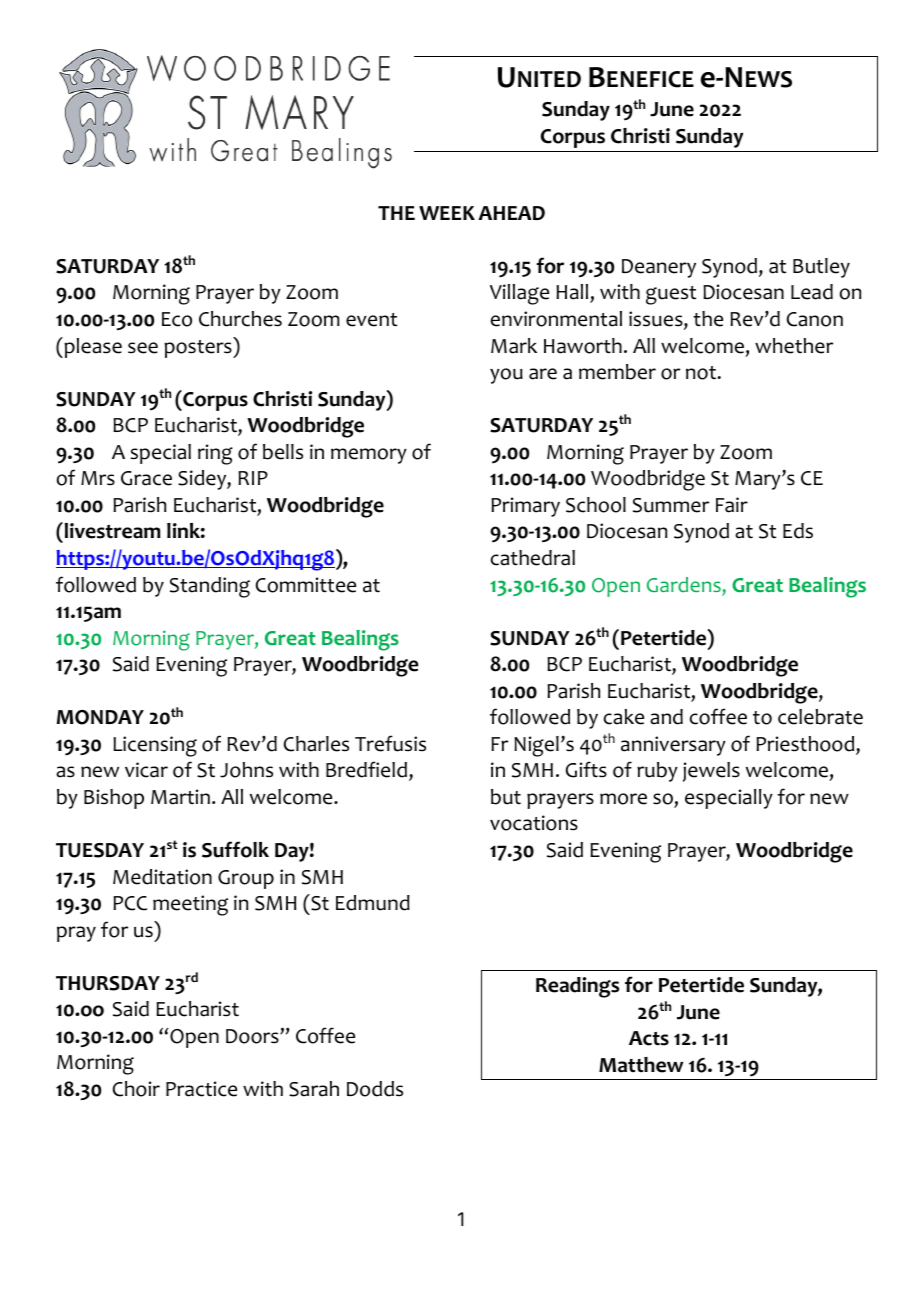 Image resolution: width=924 pixels, height=1308 pixels. What do you see at coordinates (671, 295) in the page?
I see `guest` at bounding box center [671, 295].
